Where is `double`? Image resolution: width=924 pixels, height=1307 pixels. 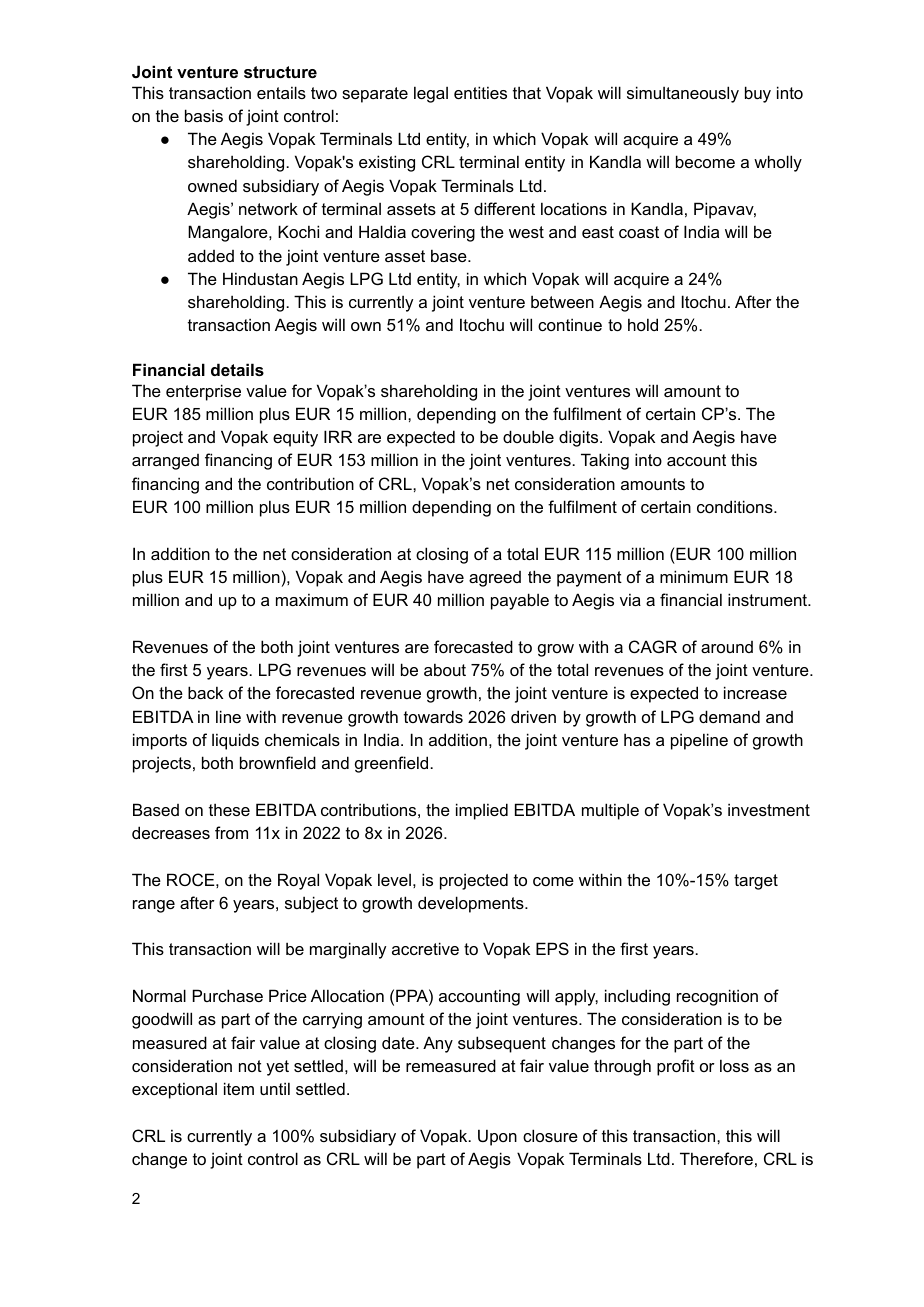
double is located at coordinates (528, 436).
